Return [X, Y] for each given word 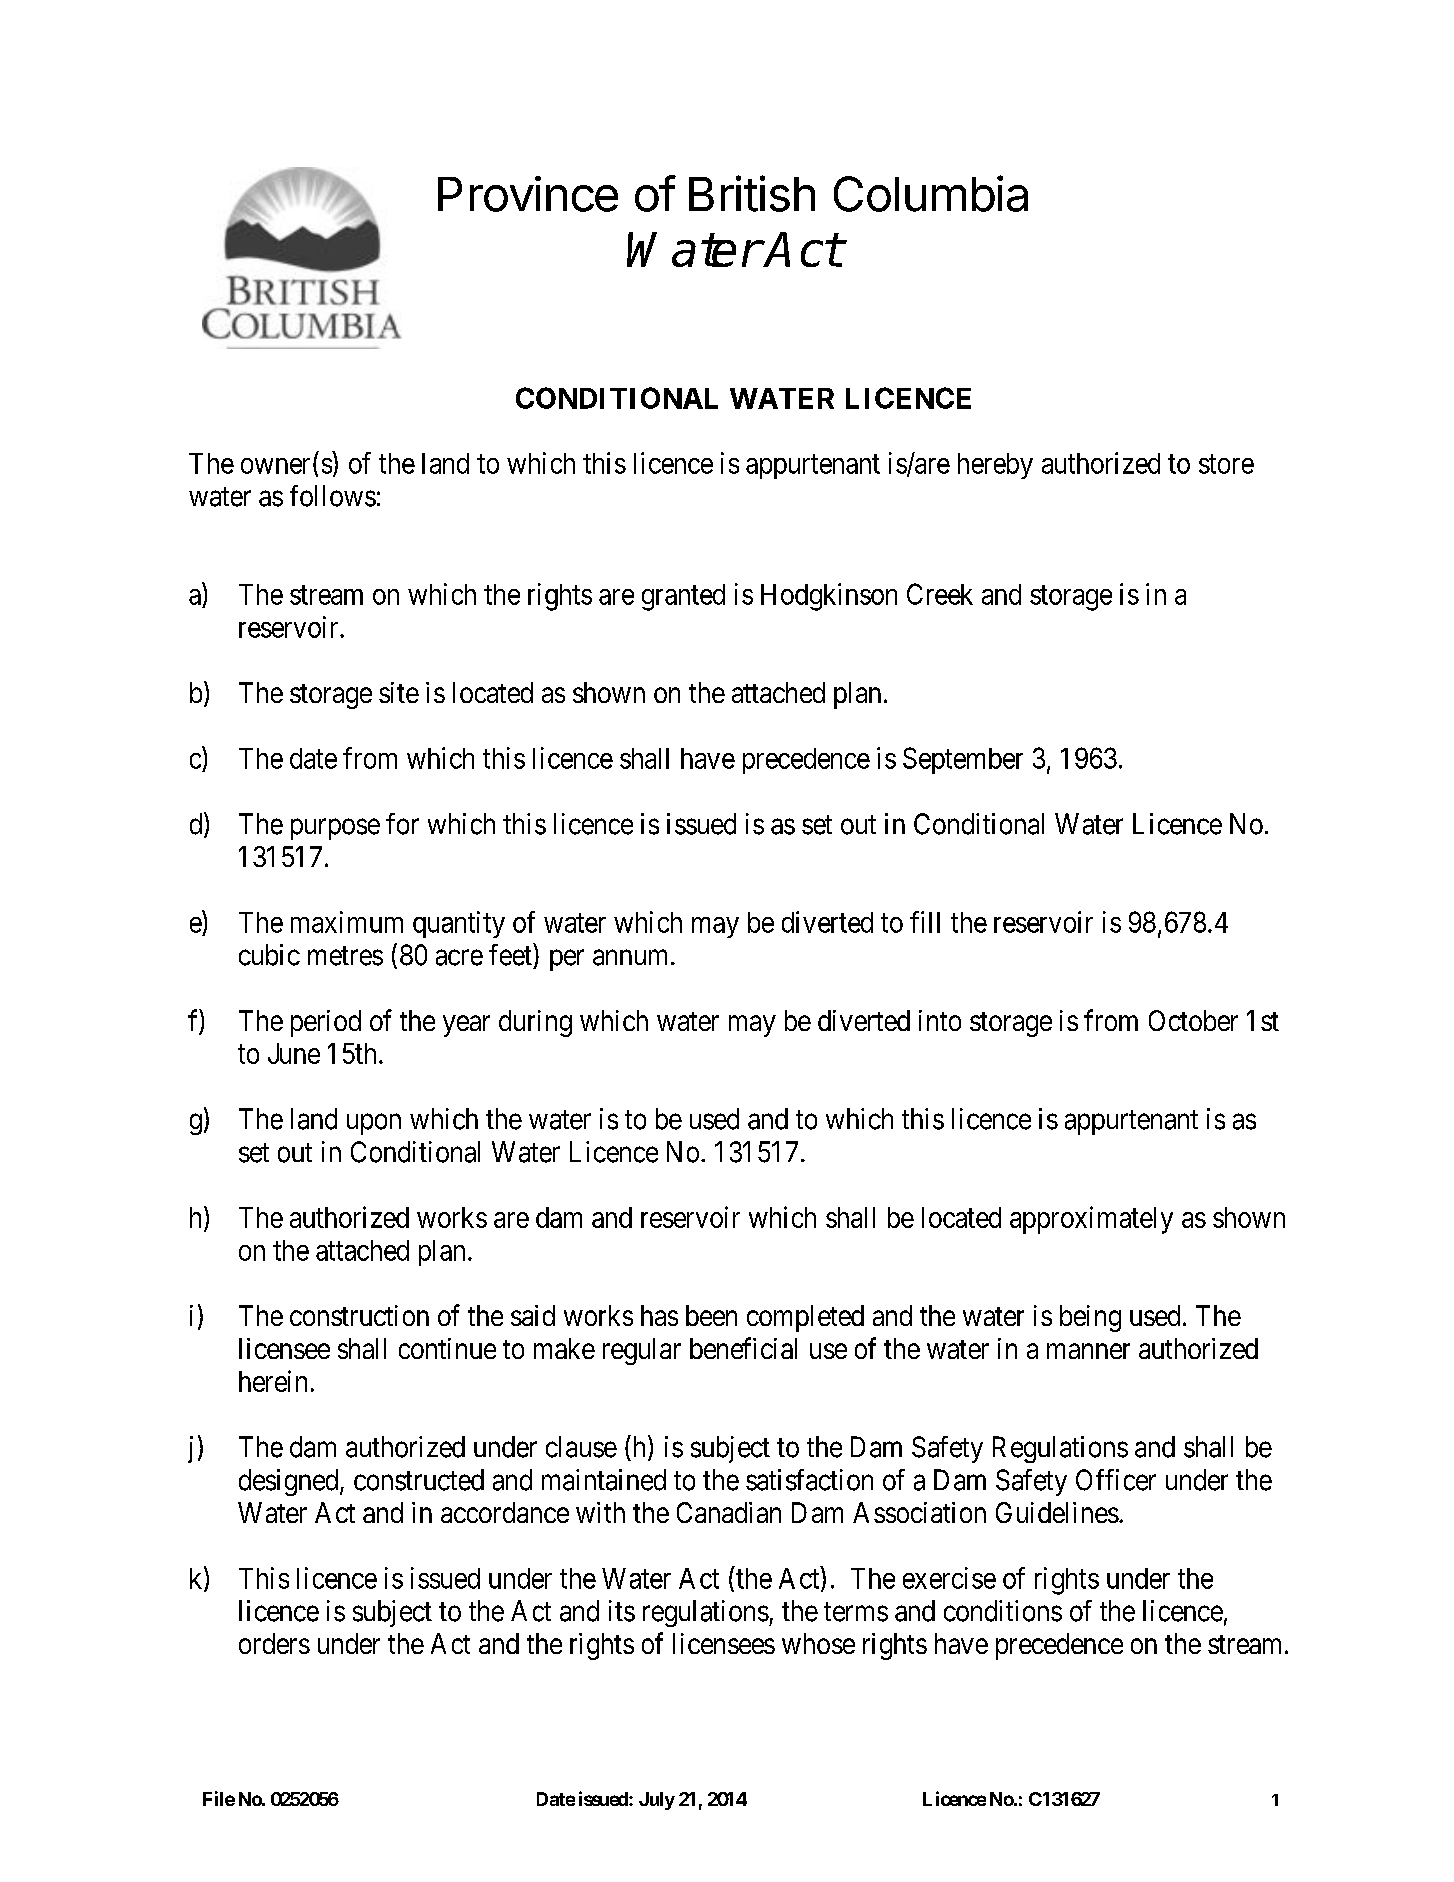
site [399, 692]
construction [359, 1315]
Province [528, 194]
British [752, 193]
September [963, 760]
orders [274, 1643]
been [711, 1315]
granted [683, 597]
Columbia [931, 193]
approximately [1091, 1220]
